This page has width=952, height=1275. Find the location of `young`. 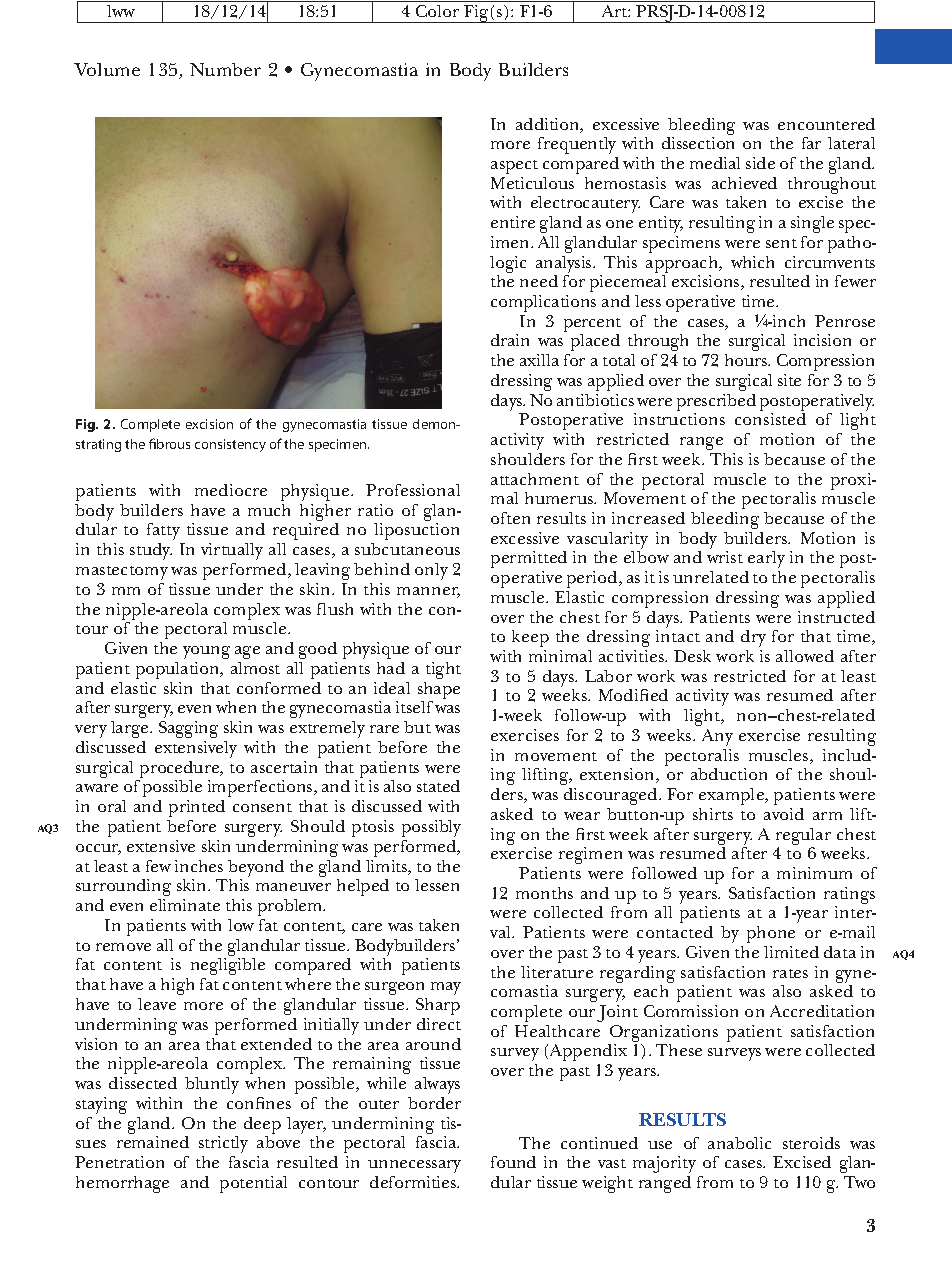

young is located at coordinates (206, 652).
